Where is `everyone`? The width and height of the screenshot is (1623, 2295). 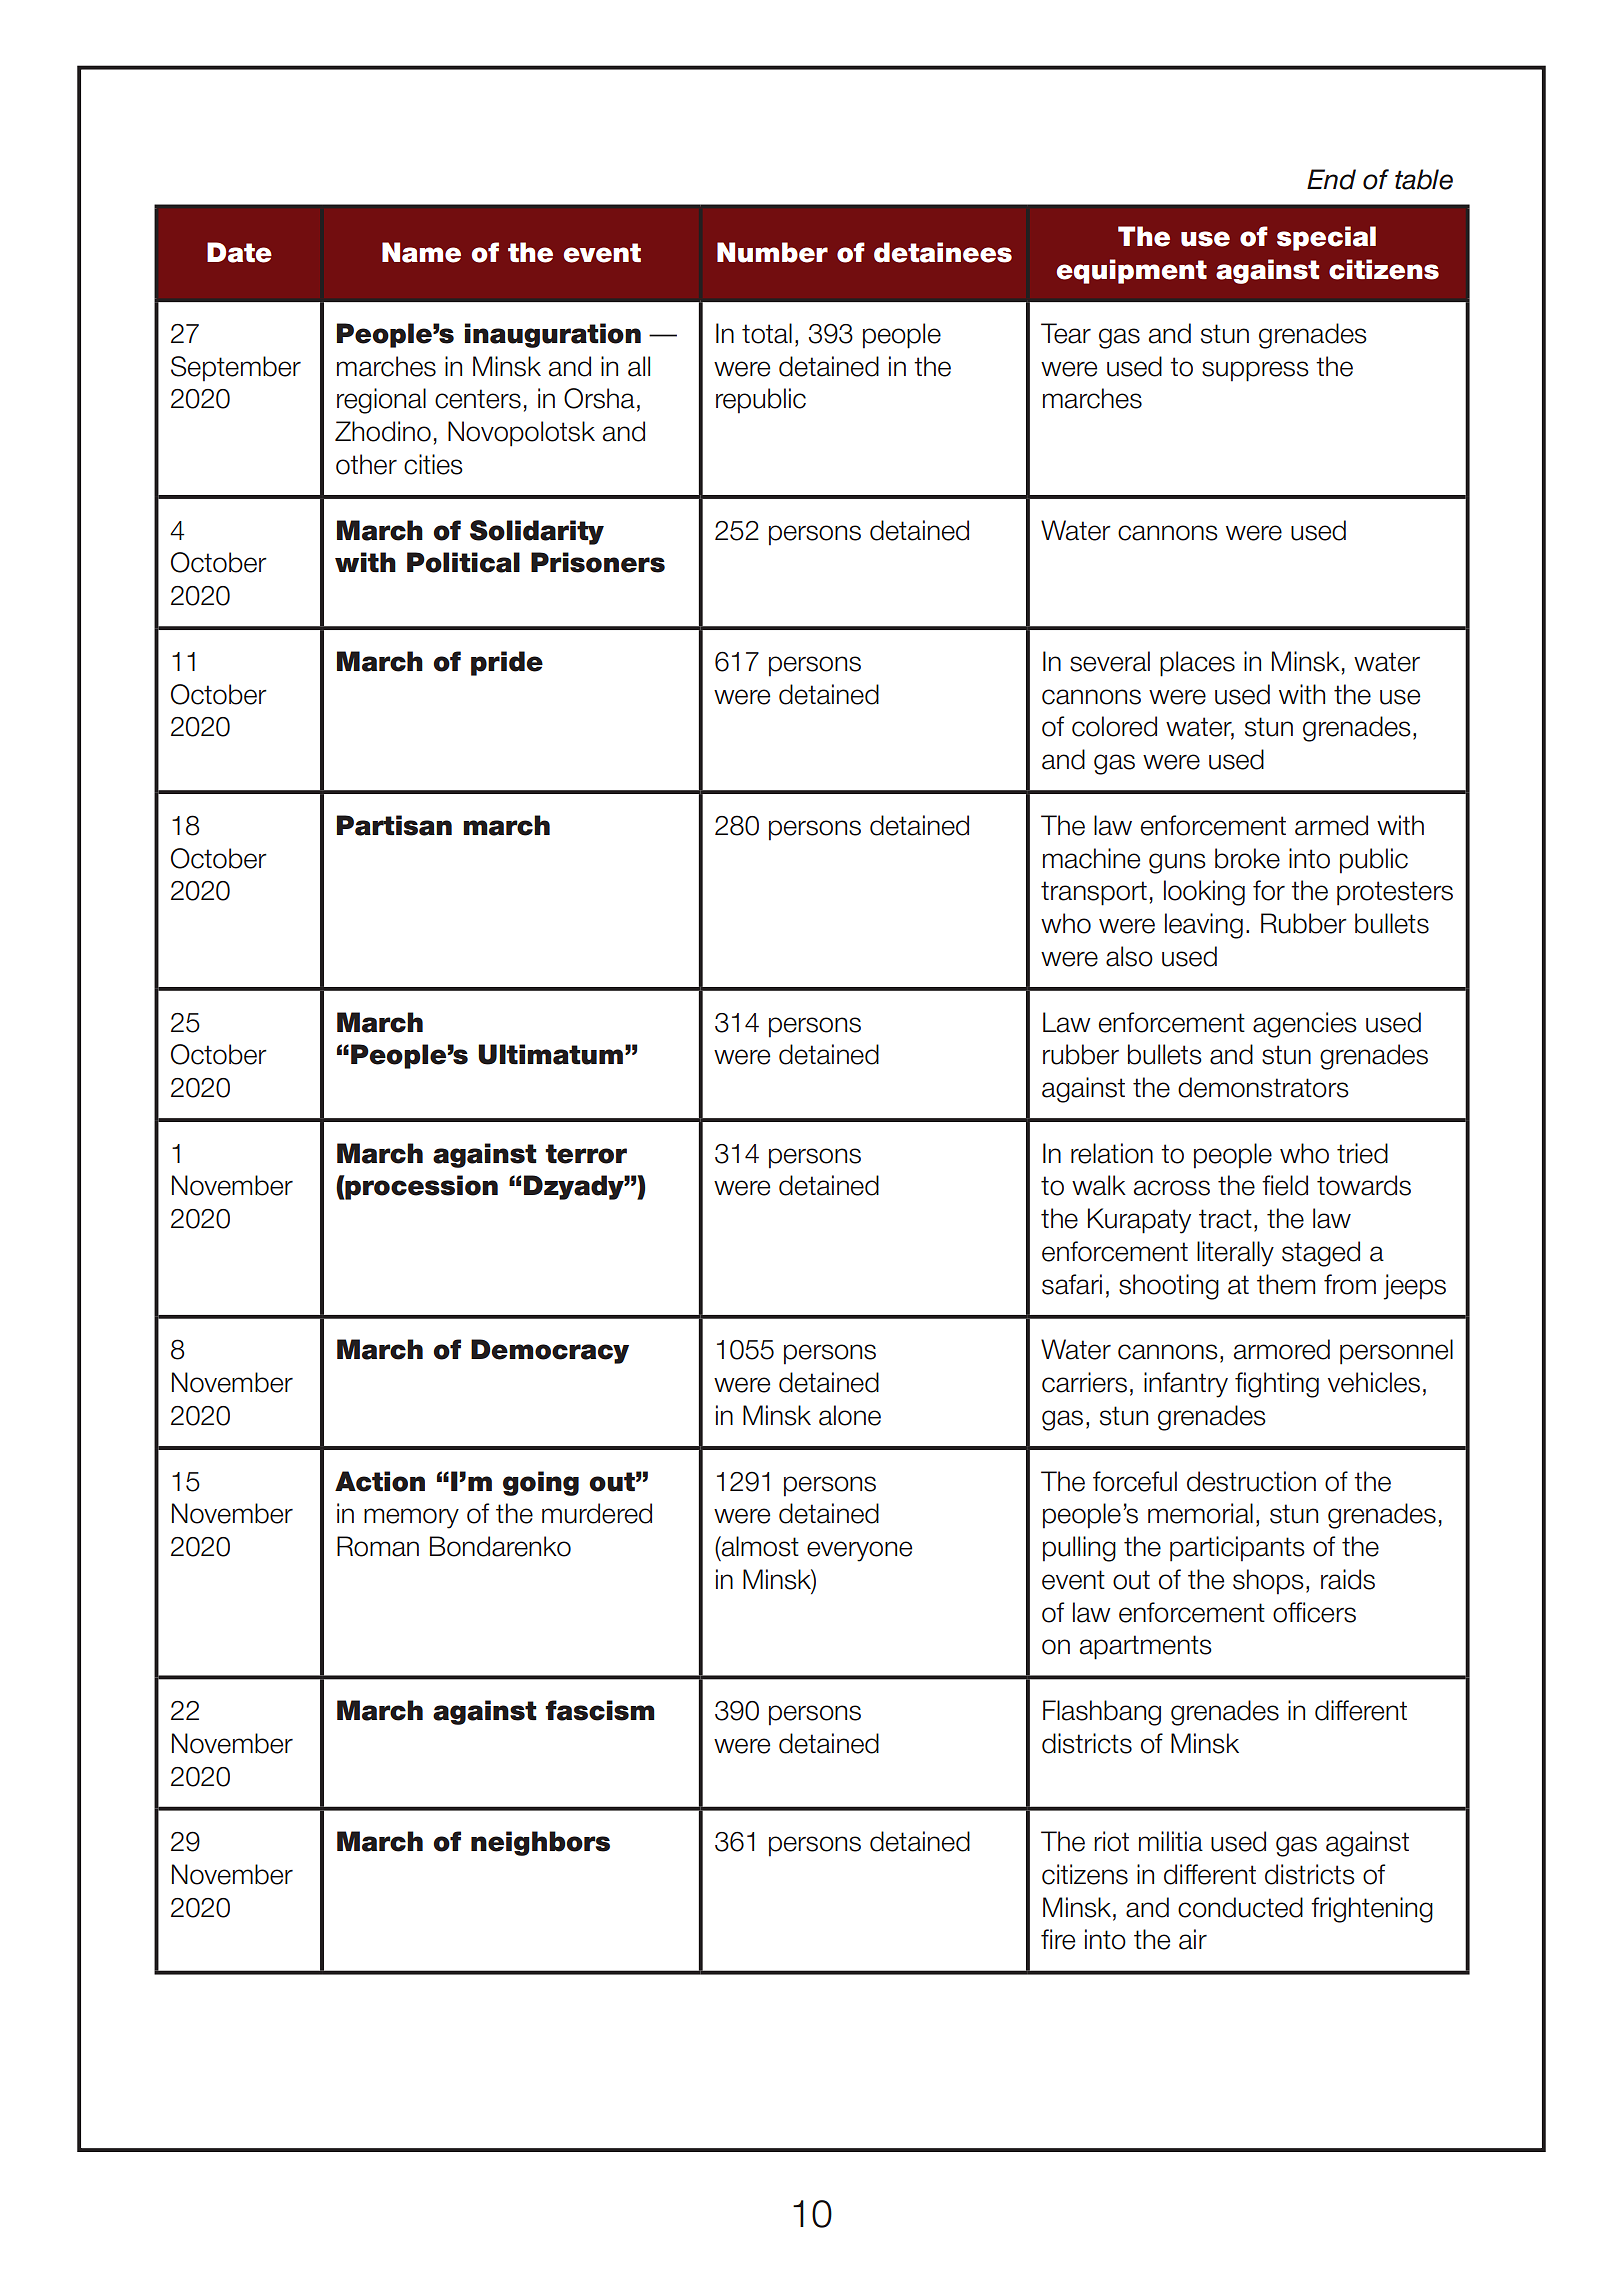
everyone is located at coordinates (859, 1551).
